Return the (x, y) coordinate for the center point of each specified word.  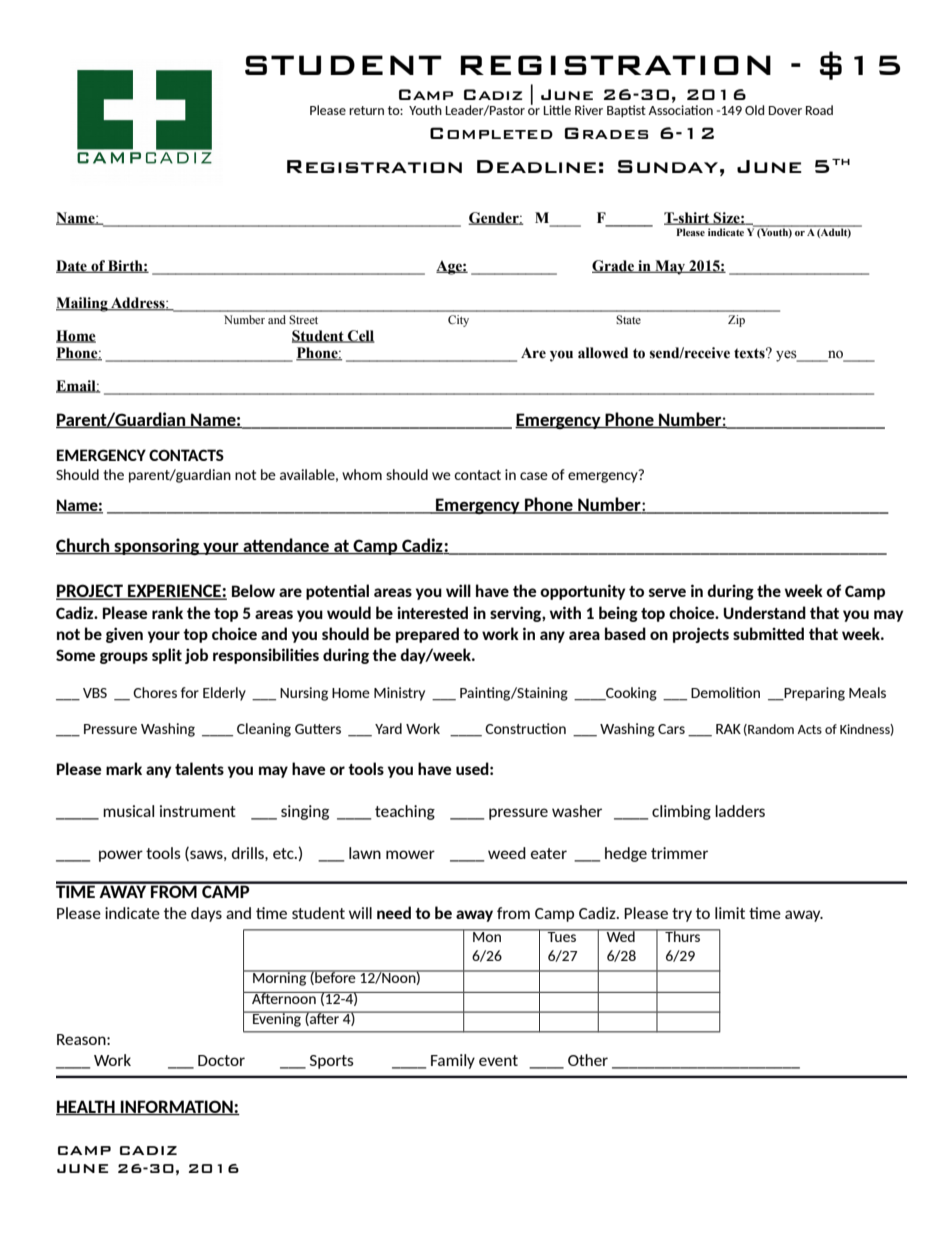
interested (432, 612)
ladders (740, 811)
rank (167, 612)
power (121, 856)
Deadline (536, 166)
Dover (785, 110)
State (628, 319)
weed (507, 853)
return (366, 110)
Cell (360, 336)
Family (453, 1061)
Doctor (221, 1060)
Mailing (83, 304)
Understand (765, 612)
